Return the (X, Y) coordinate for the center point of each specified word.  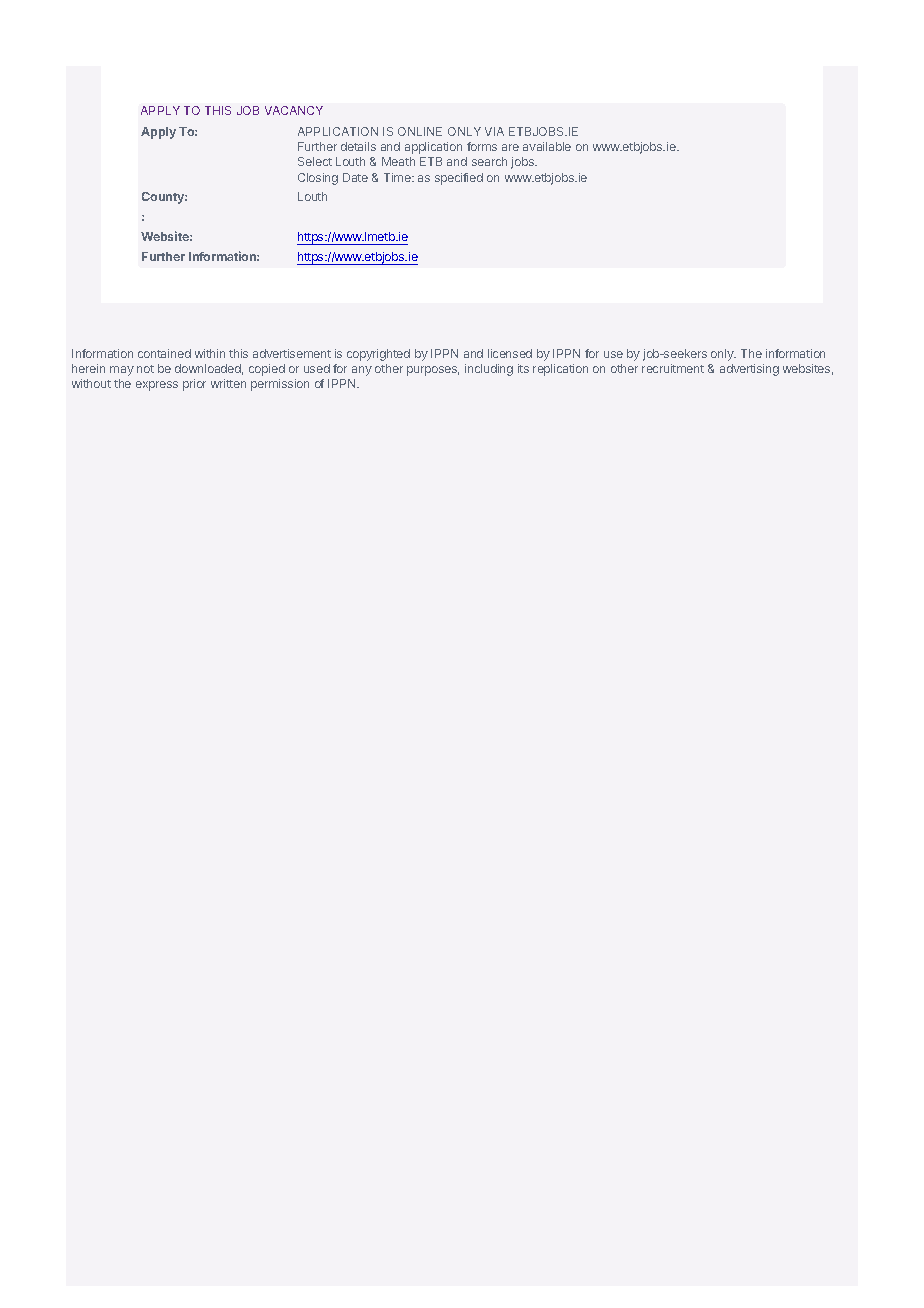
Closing (318, 179)
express (157, 386)
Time (398, 177)
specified (459, 179)
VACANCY (294, 110)
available (547, 146)
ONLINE (420, 131)
